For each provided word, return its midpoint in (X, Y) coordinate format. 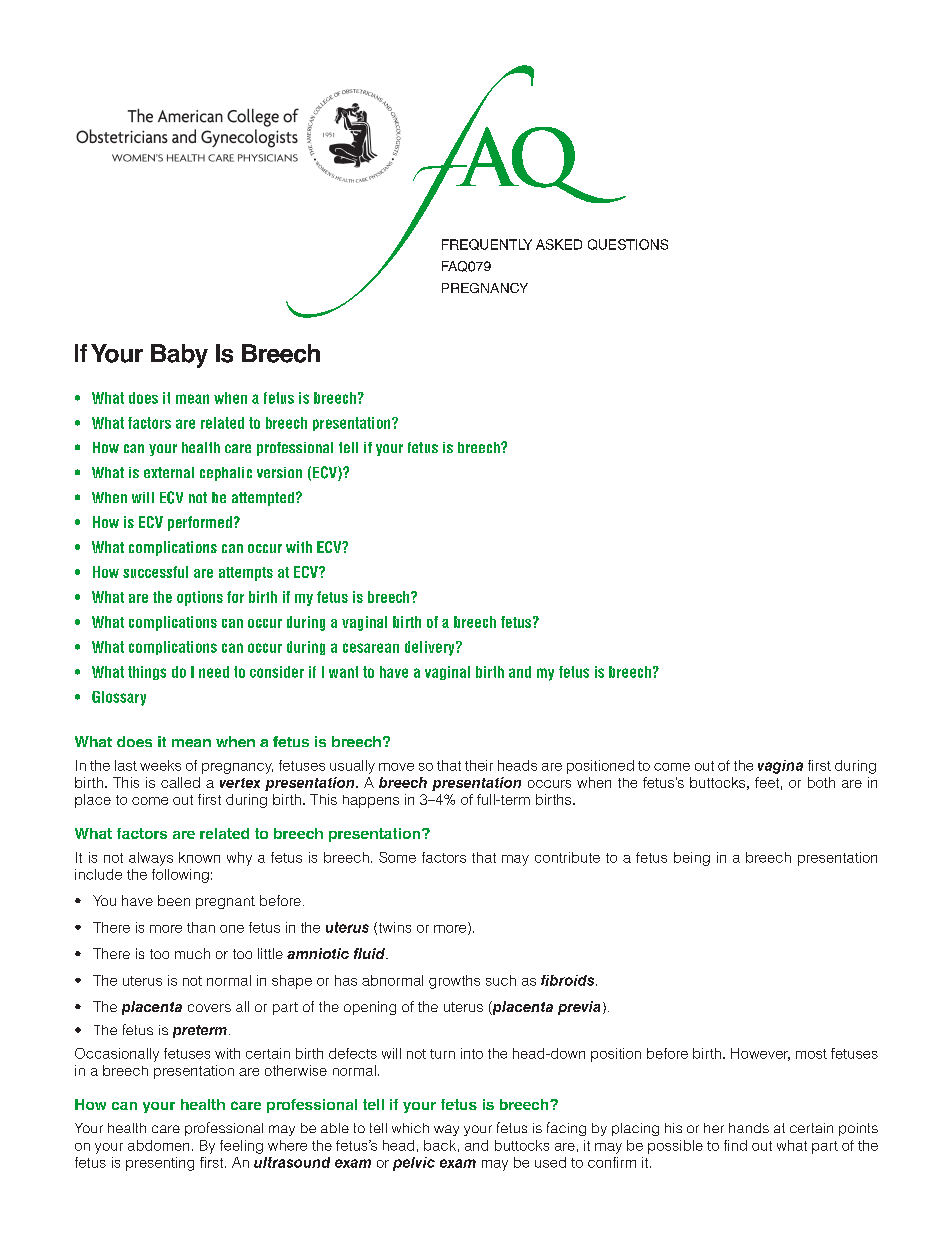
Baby (179, 356)
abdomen (158, 1145)
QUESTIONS (628, 244)
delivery (431, 648)
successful (155, 572)
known (199, 857)
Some (397, 857)
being (692, 859)
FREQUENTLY (487, 244)
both (821, 782)
